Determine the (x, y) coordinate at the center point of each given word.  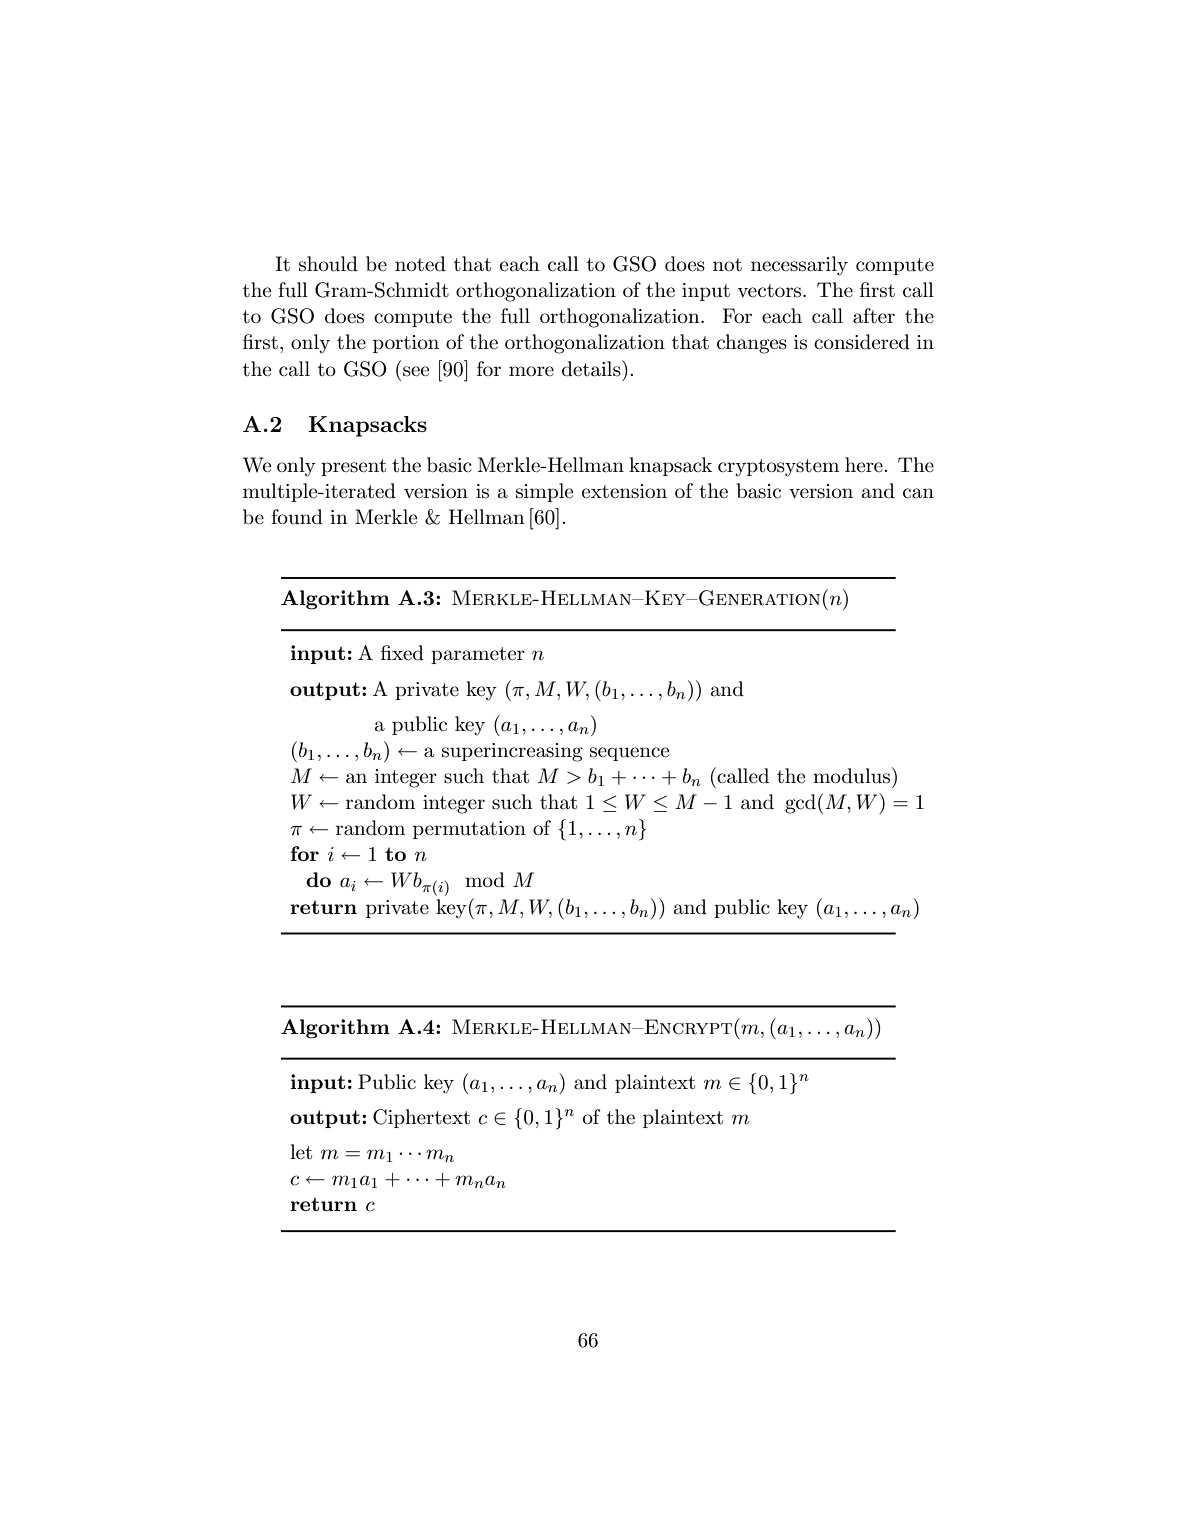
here (865, 465)
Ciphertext (421, 1118)
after (874, 316)
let (301, 1152)
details (592, 368)
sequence (629, 754)
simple (544, 492)
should (328, 264)
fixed (402, 653)
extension (624, 491)
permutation (469, 830)
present (353, 467)
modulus (853, 775)
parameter (478, 655)
